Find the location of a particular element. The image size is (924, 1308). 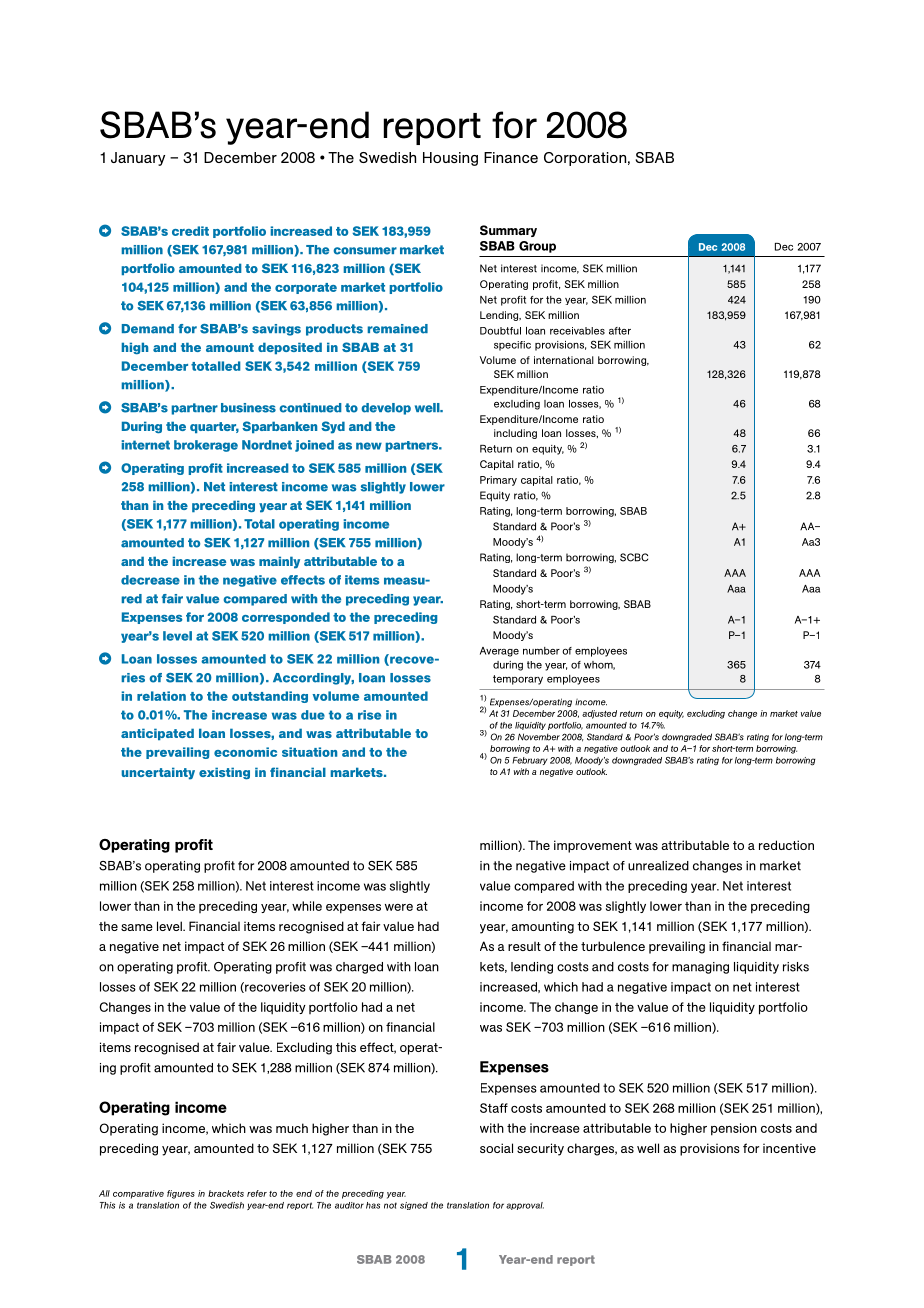

decrease is located at coordinates (150, 580).
